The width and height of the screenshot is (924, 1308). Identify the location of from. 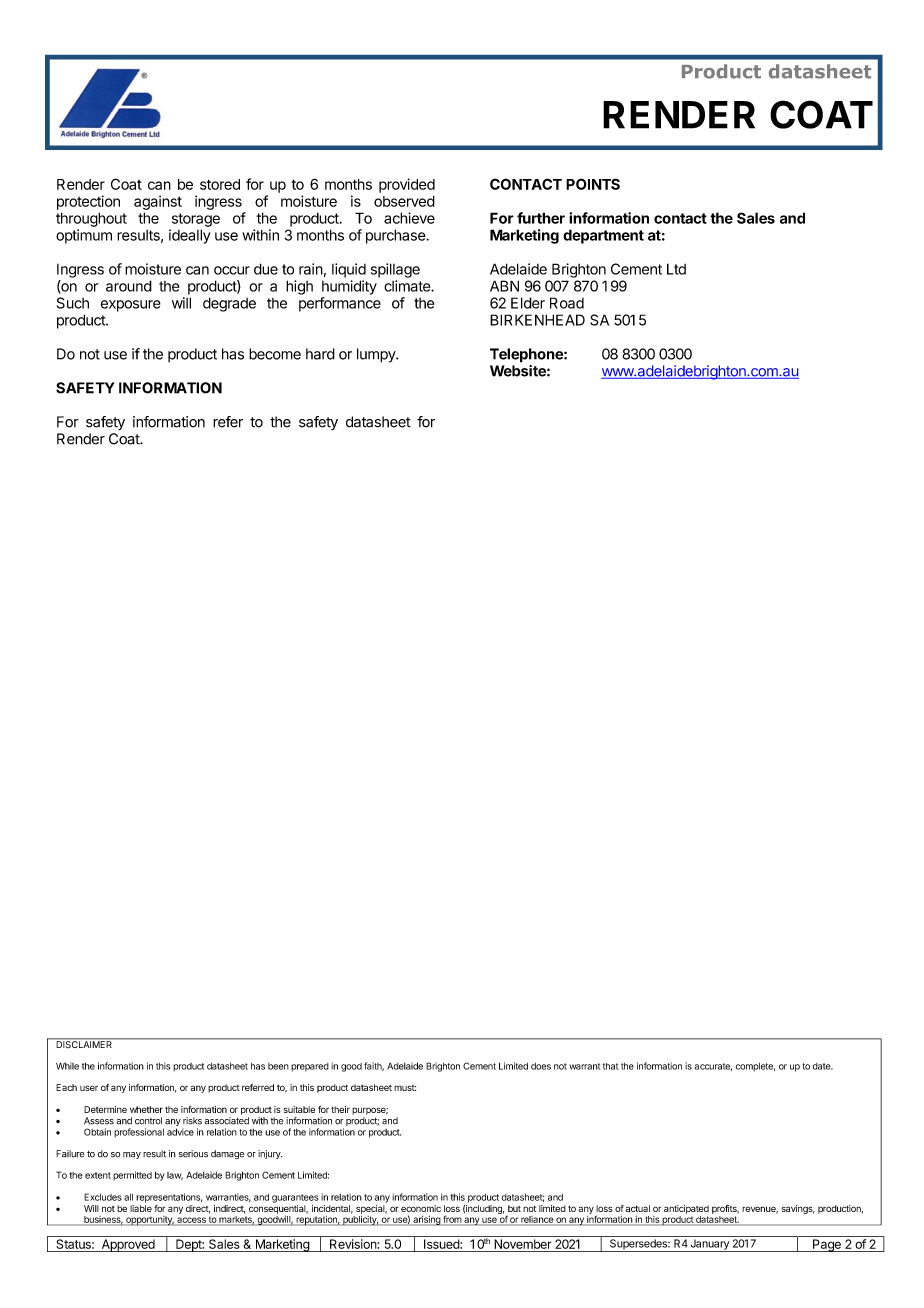
(452, 1220).
